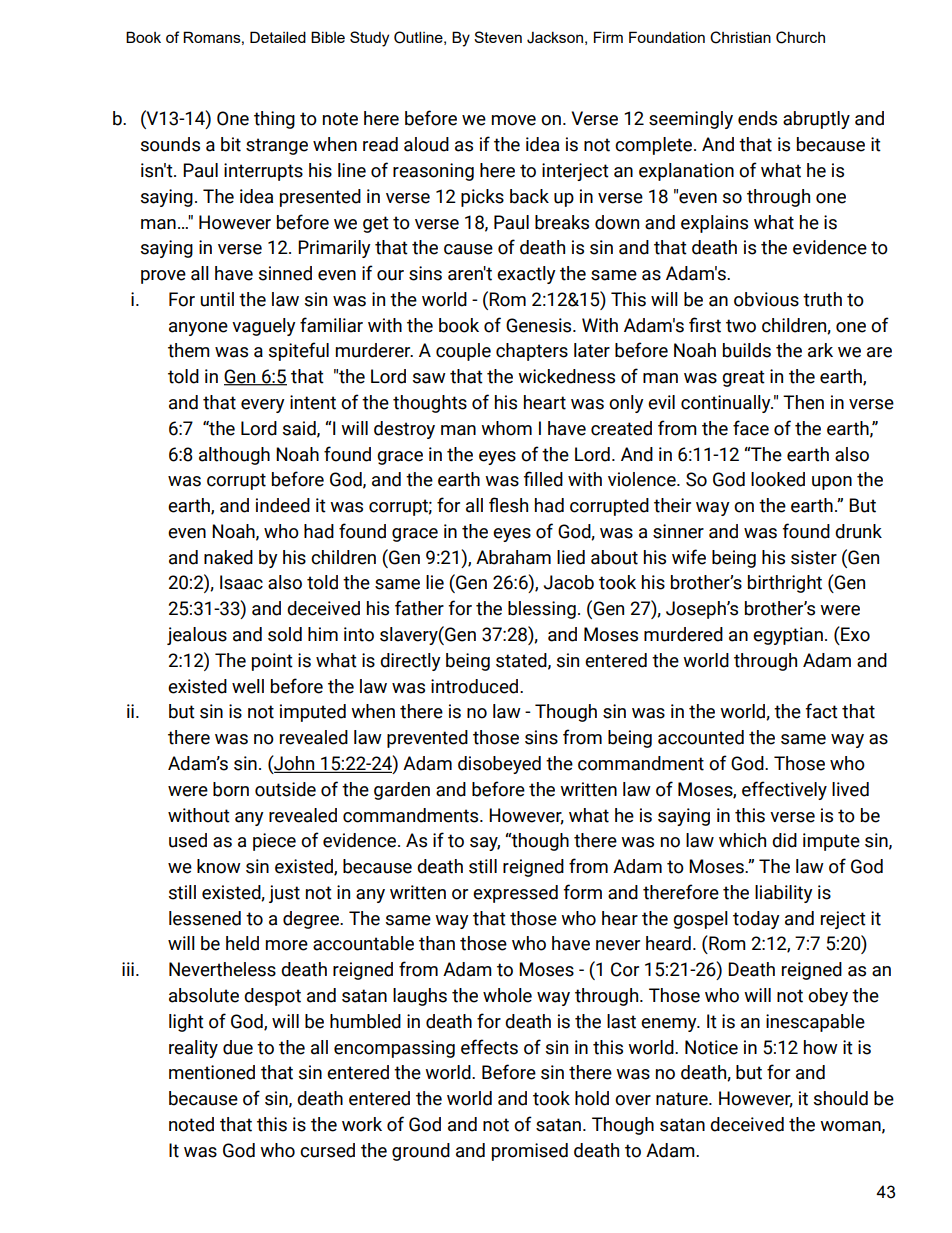 The width and height of the screenshot is (952, 1233). Describe the element at coordinates (741, 326) in the screenshot. I see `two` at that location.
